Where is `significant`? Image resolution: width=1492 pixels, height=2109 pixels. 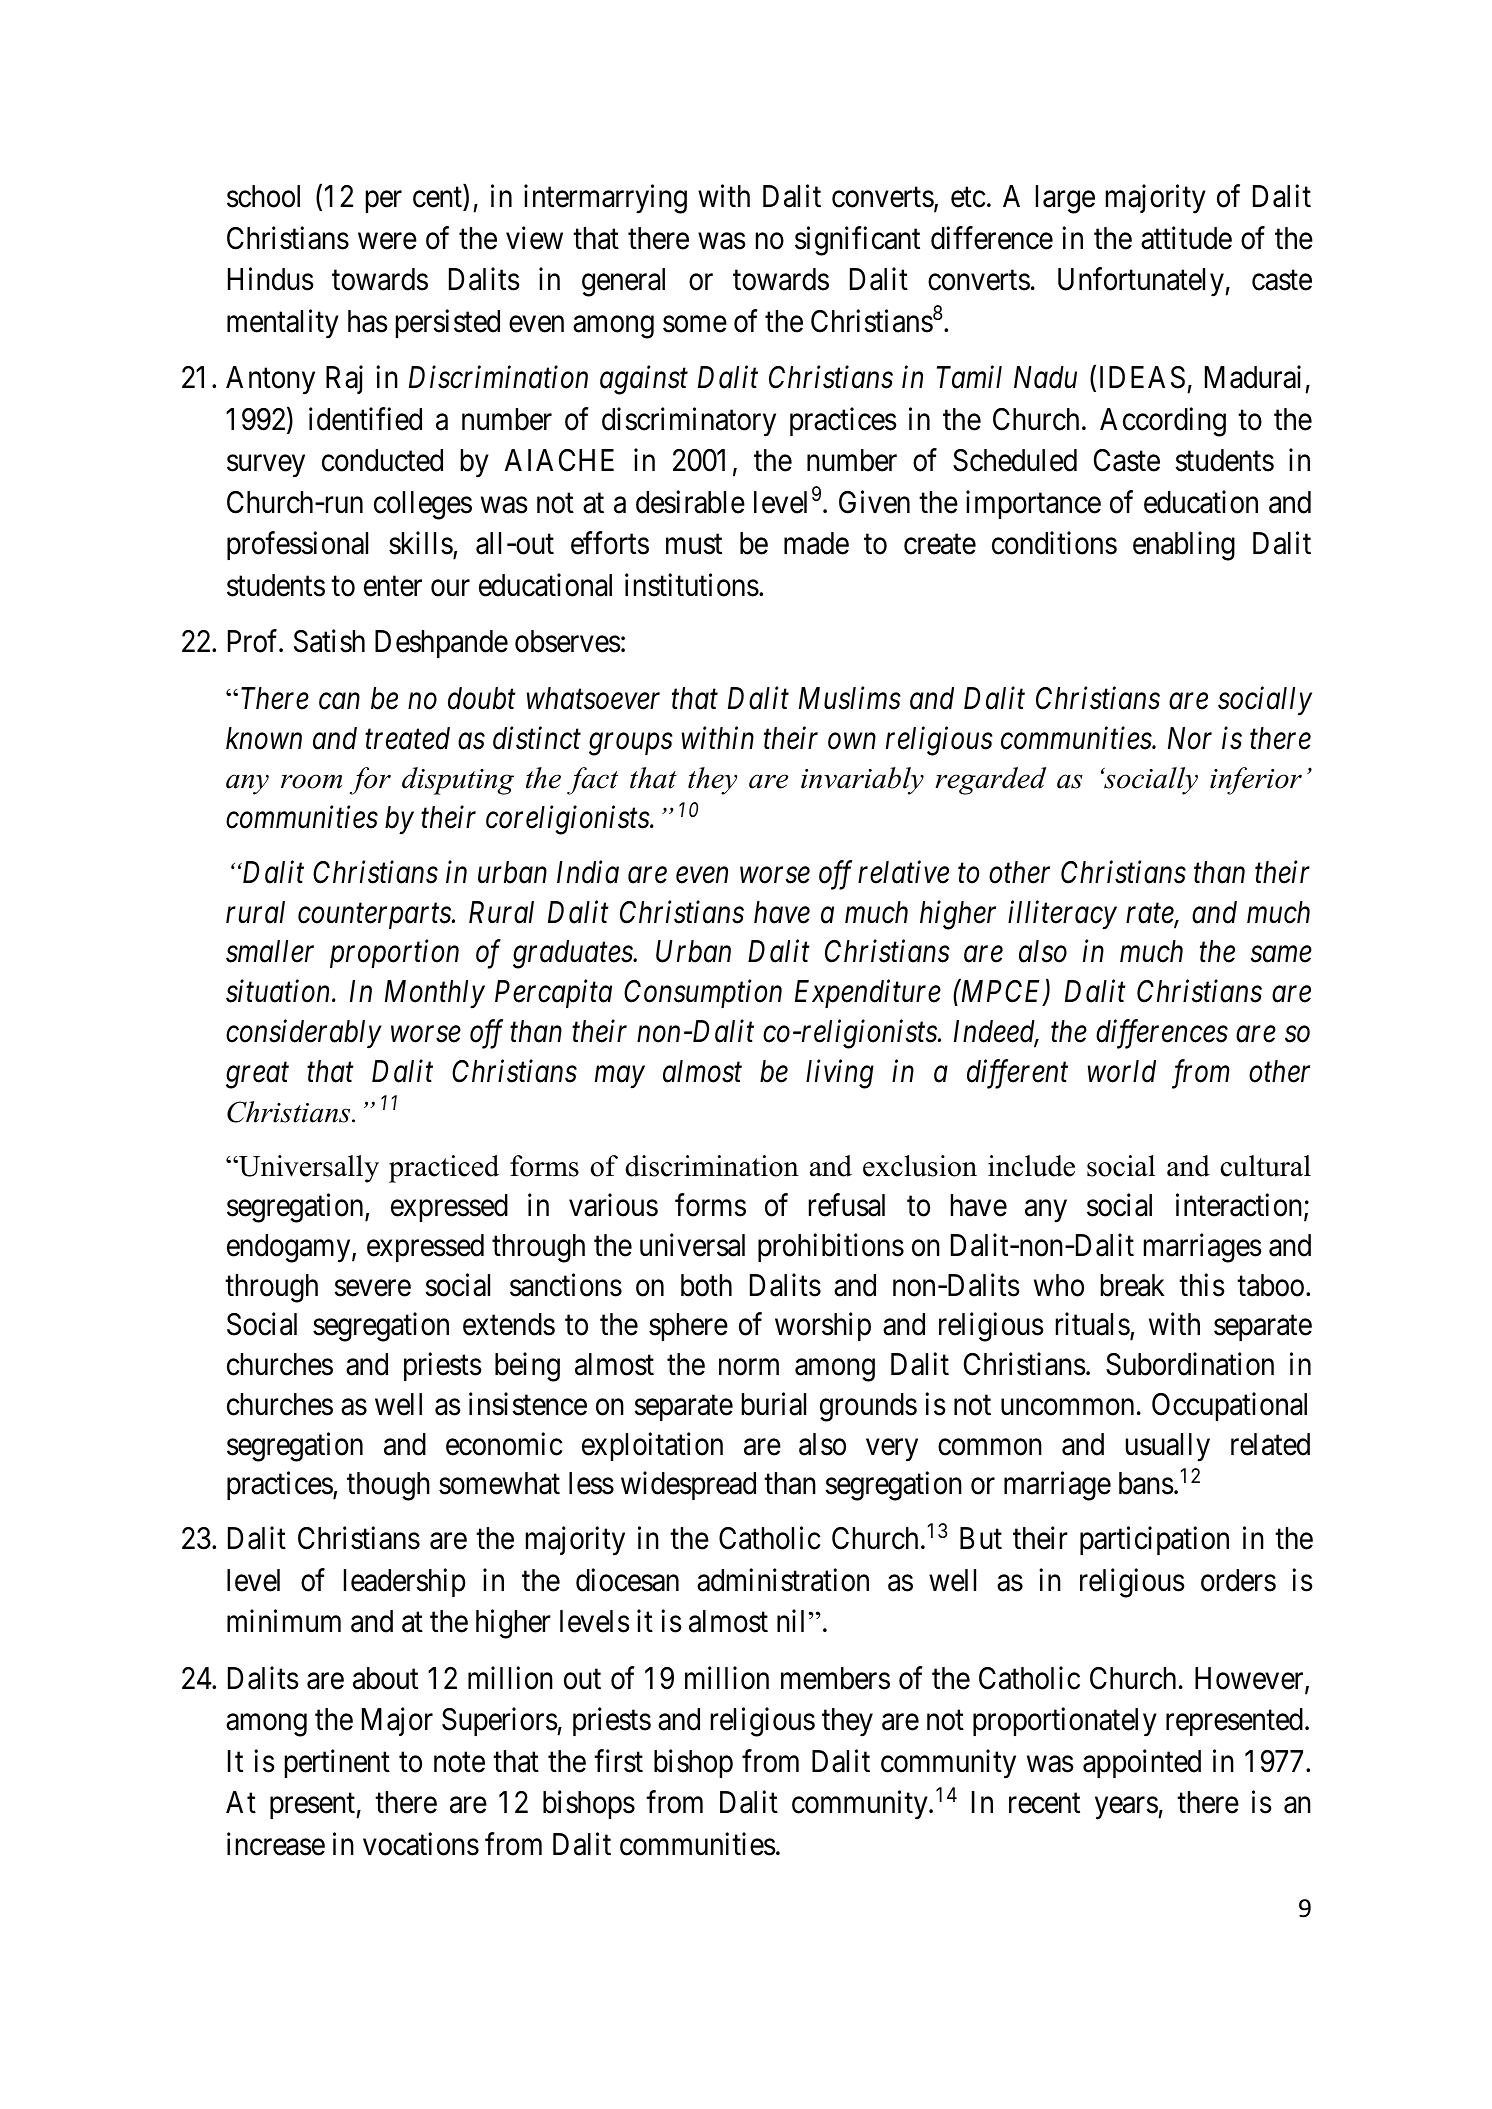
significant is located at coordinates (857, 241).
